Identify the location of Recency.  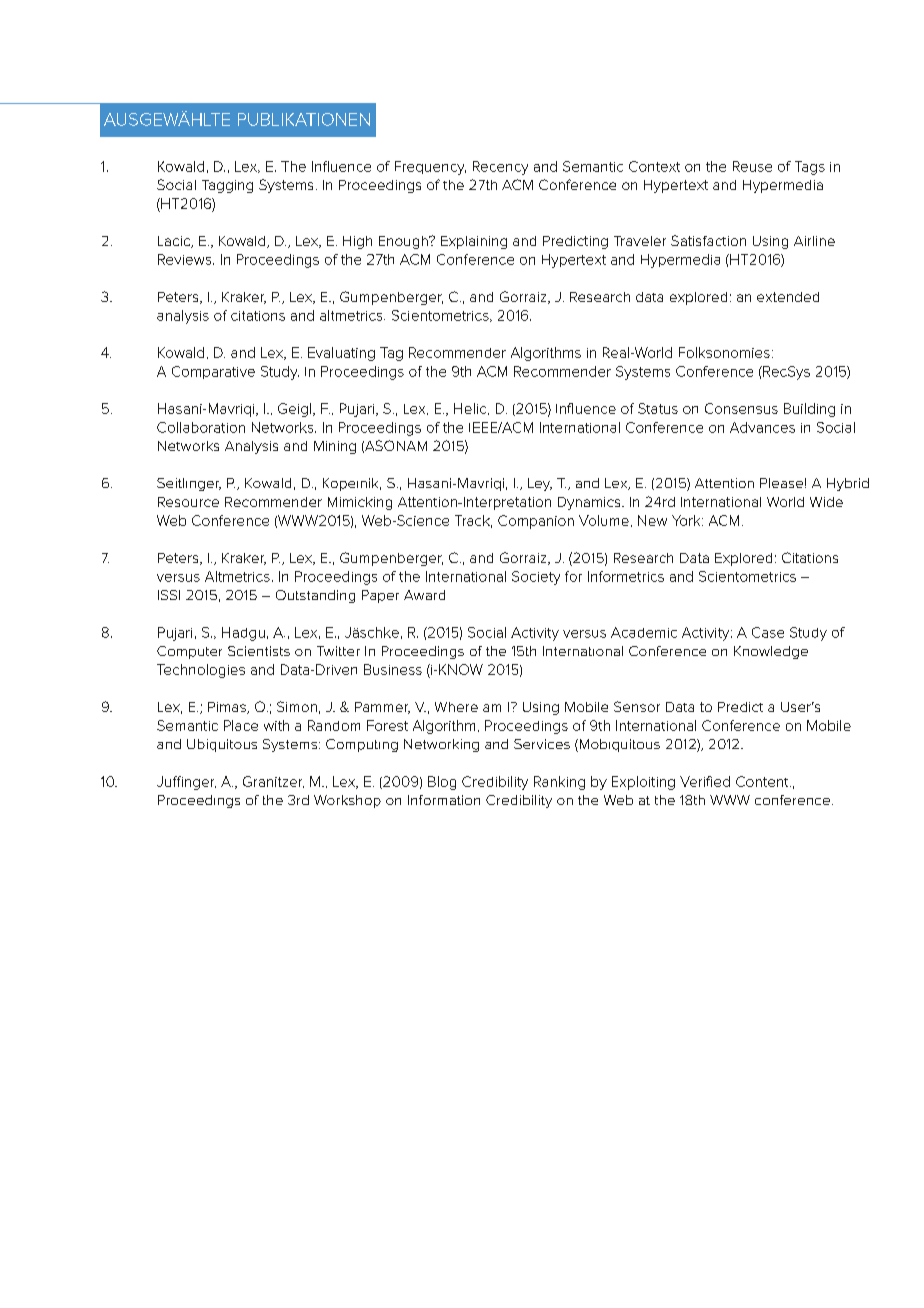
(500, 168).
